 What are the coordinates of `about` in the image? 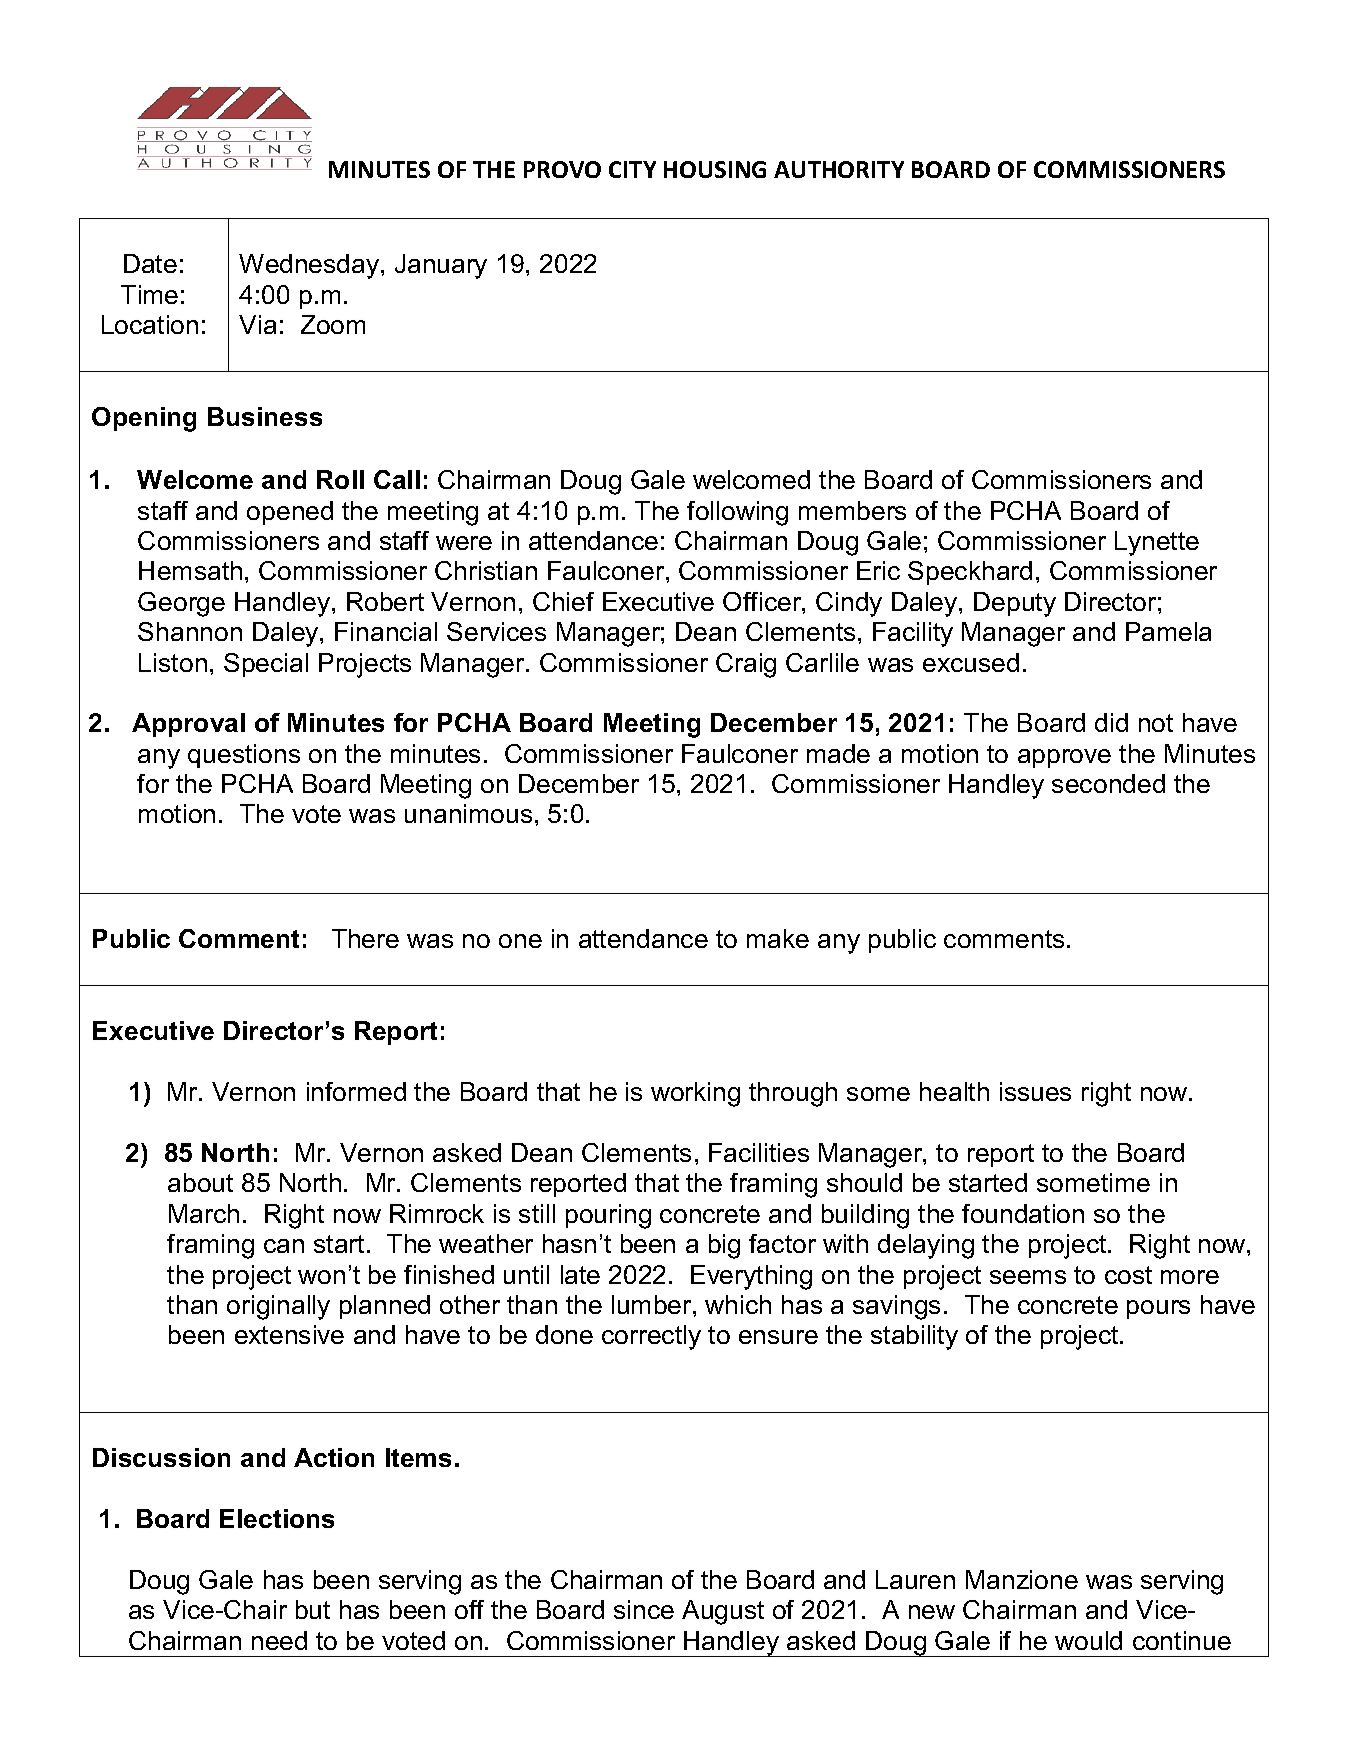 It's located at (200, 1182).
